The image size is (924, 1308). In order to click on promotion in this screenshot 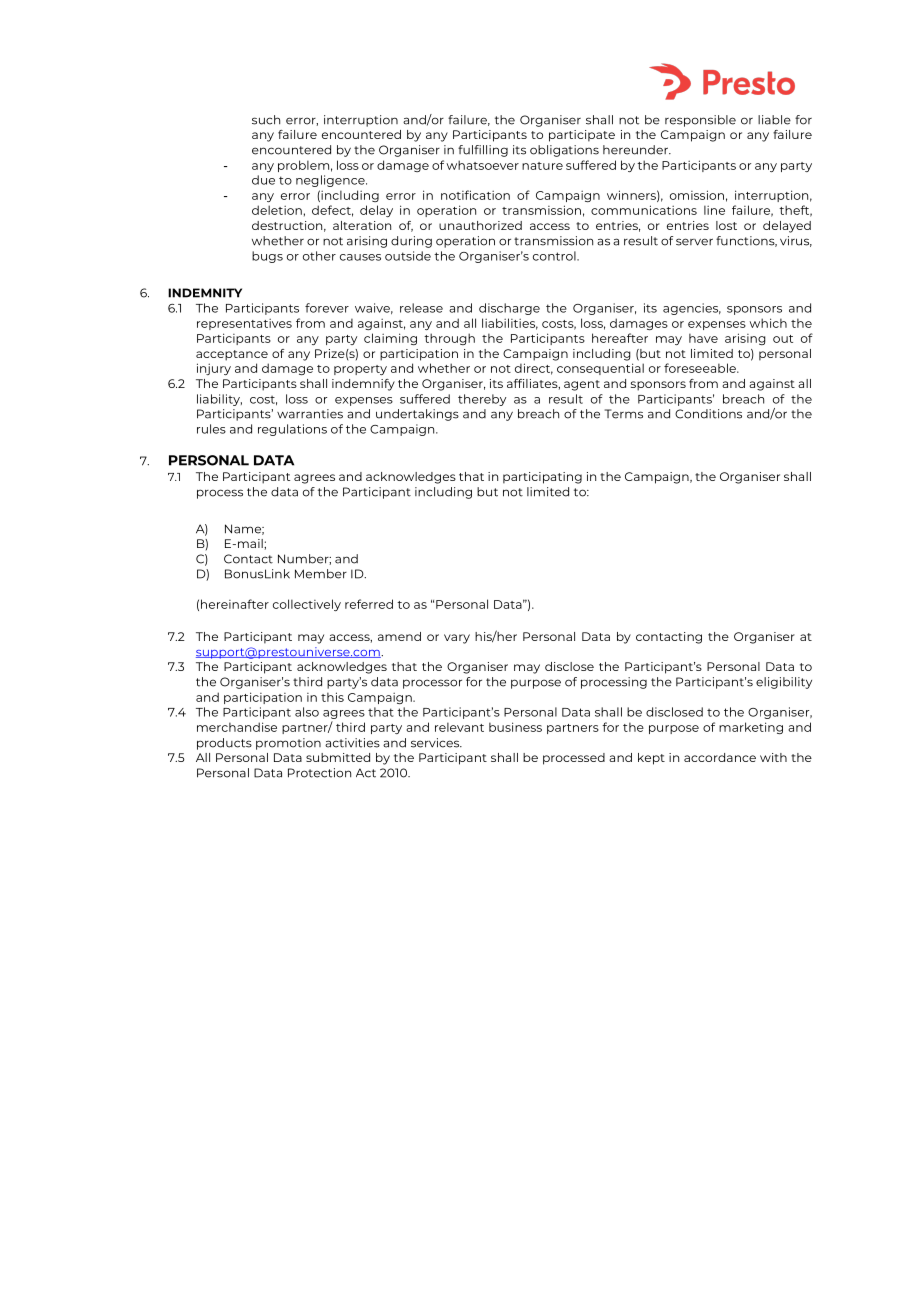, I will do `click(288, 744)`.
